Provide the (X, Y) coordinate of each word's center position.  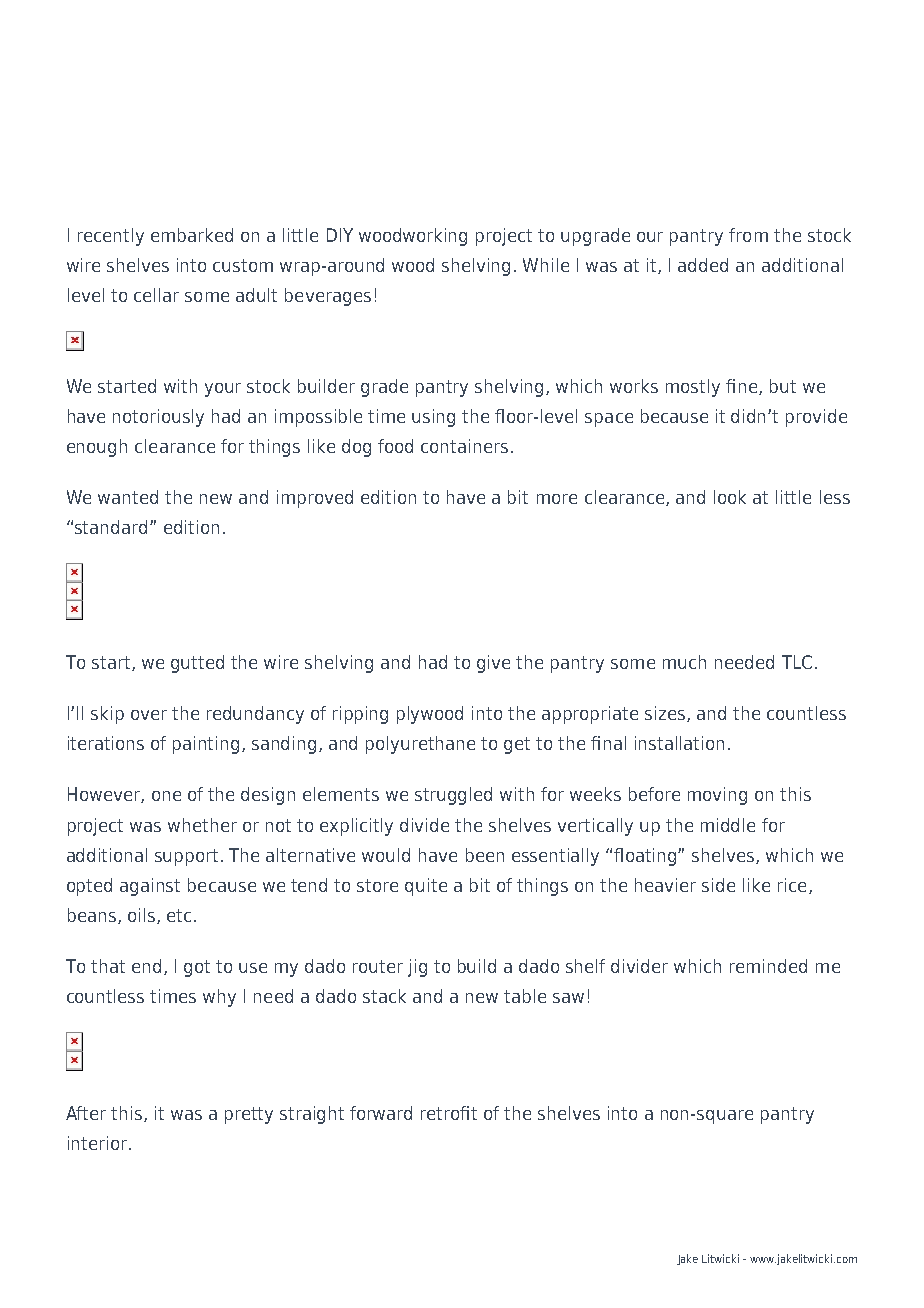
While (546, 265)
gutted (197, 664)
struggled (453, 796)
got (197, 968)
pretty (249, 1115)
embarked (192, 235)
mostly (693, 388)
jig (417, 968)
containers (464, 446)
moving (717, 796)
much (684, 662)
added (703, 265)
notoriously (158, 418)
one (166, 796)
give (493, 664)
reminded (768, 966)
